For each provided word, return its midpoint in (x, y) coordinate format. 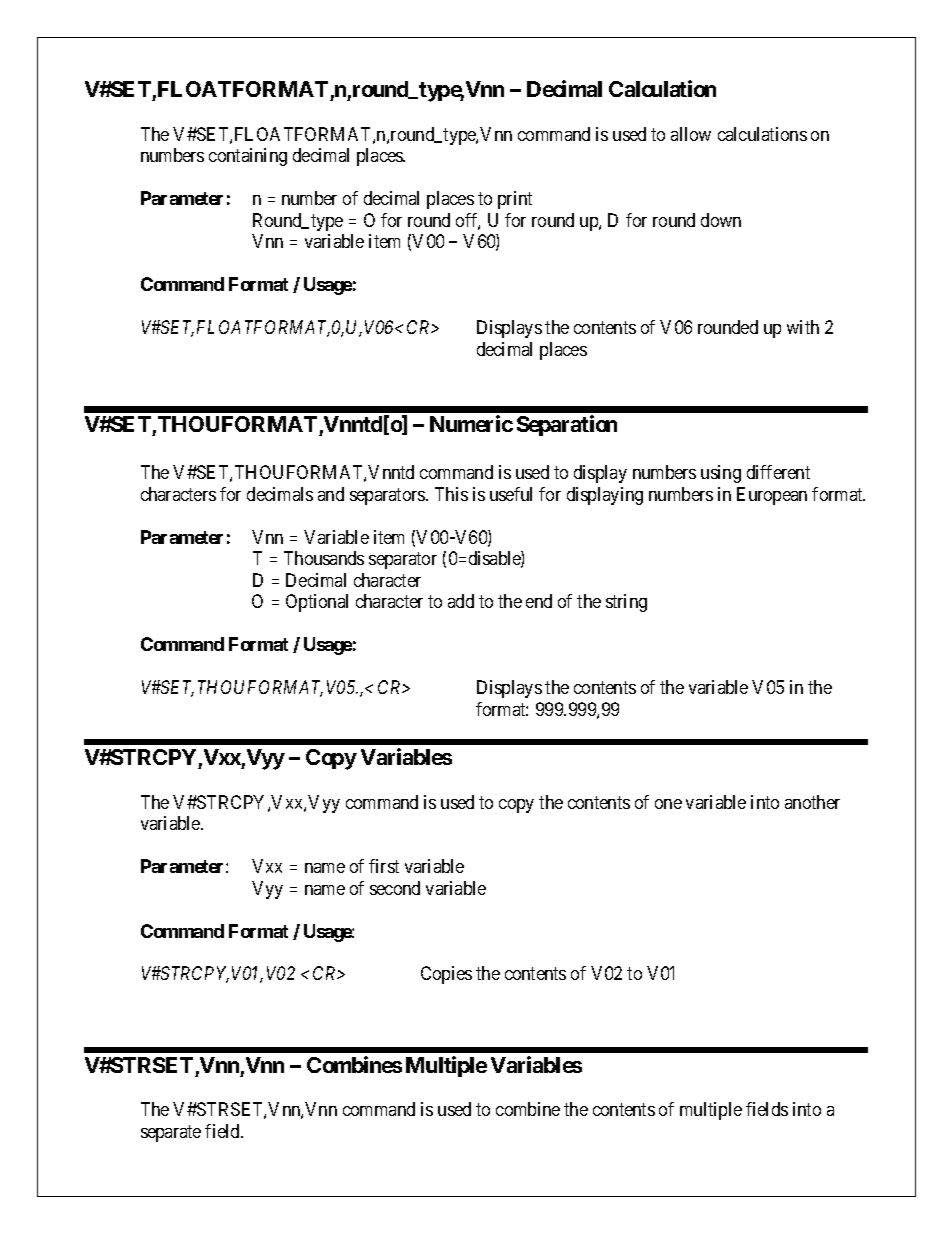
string (626, 603)
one (668, 804)
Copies (446, 975)
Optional (317, 603)
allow (691, 134)
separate (171, 1133)
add (461, 601)
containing (248, 157)
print (515, 200)
